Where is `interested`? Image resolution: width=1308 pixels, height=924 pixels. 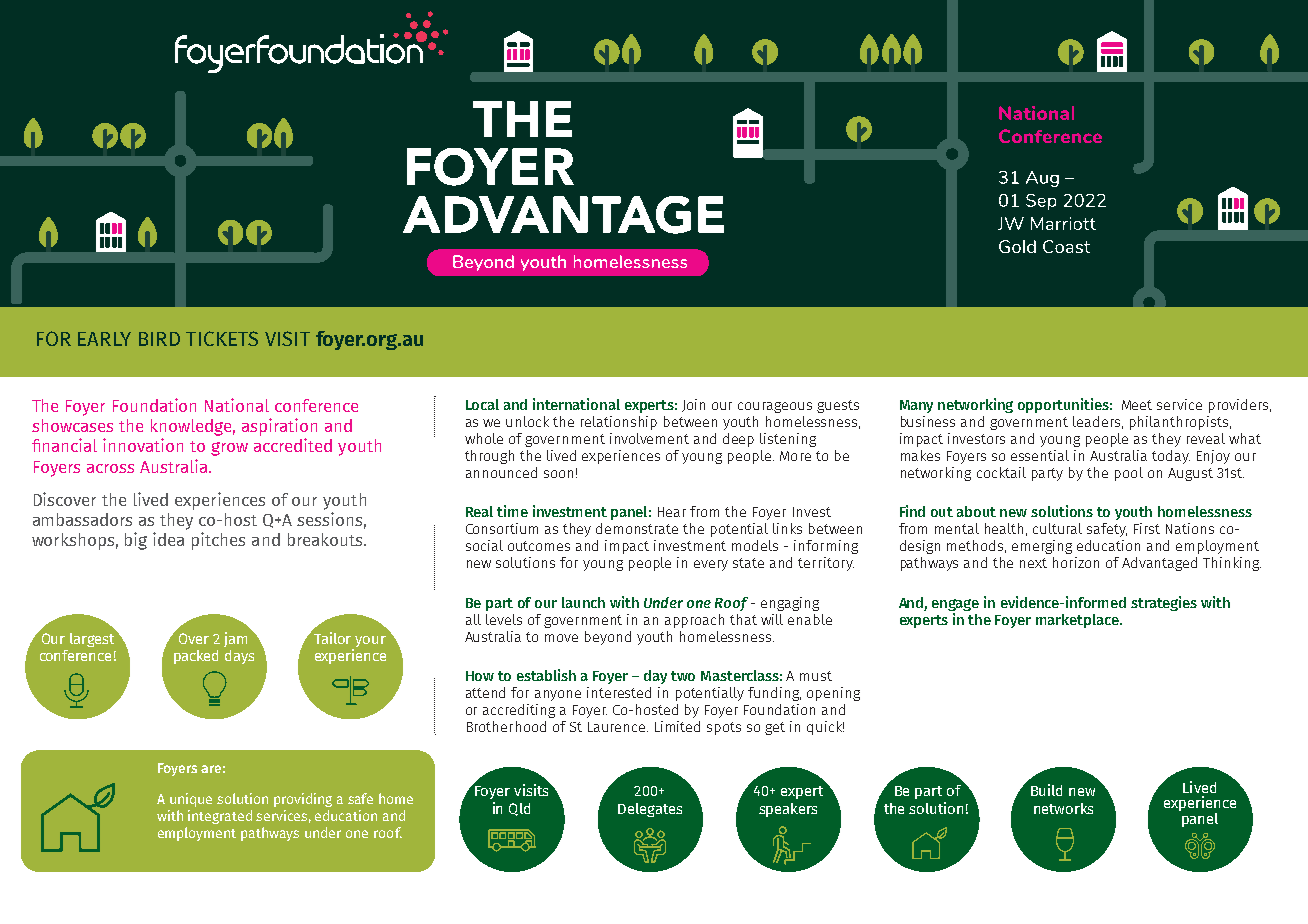 interested is located at coordinates (619, 692).
